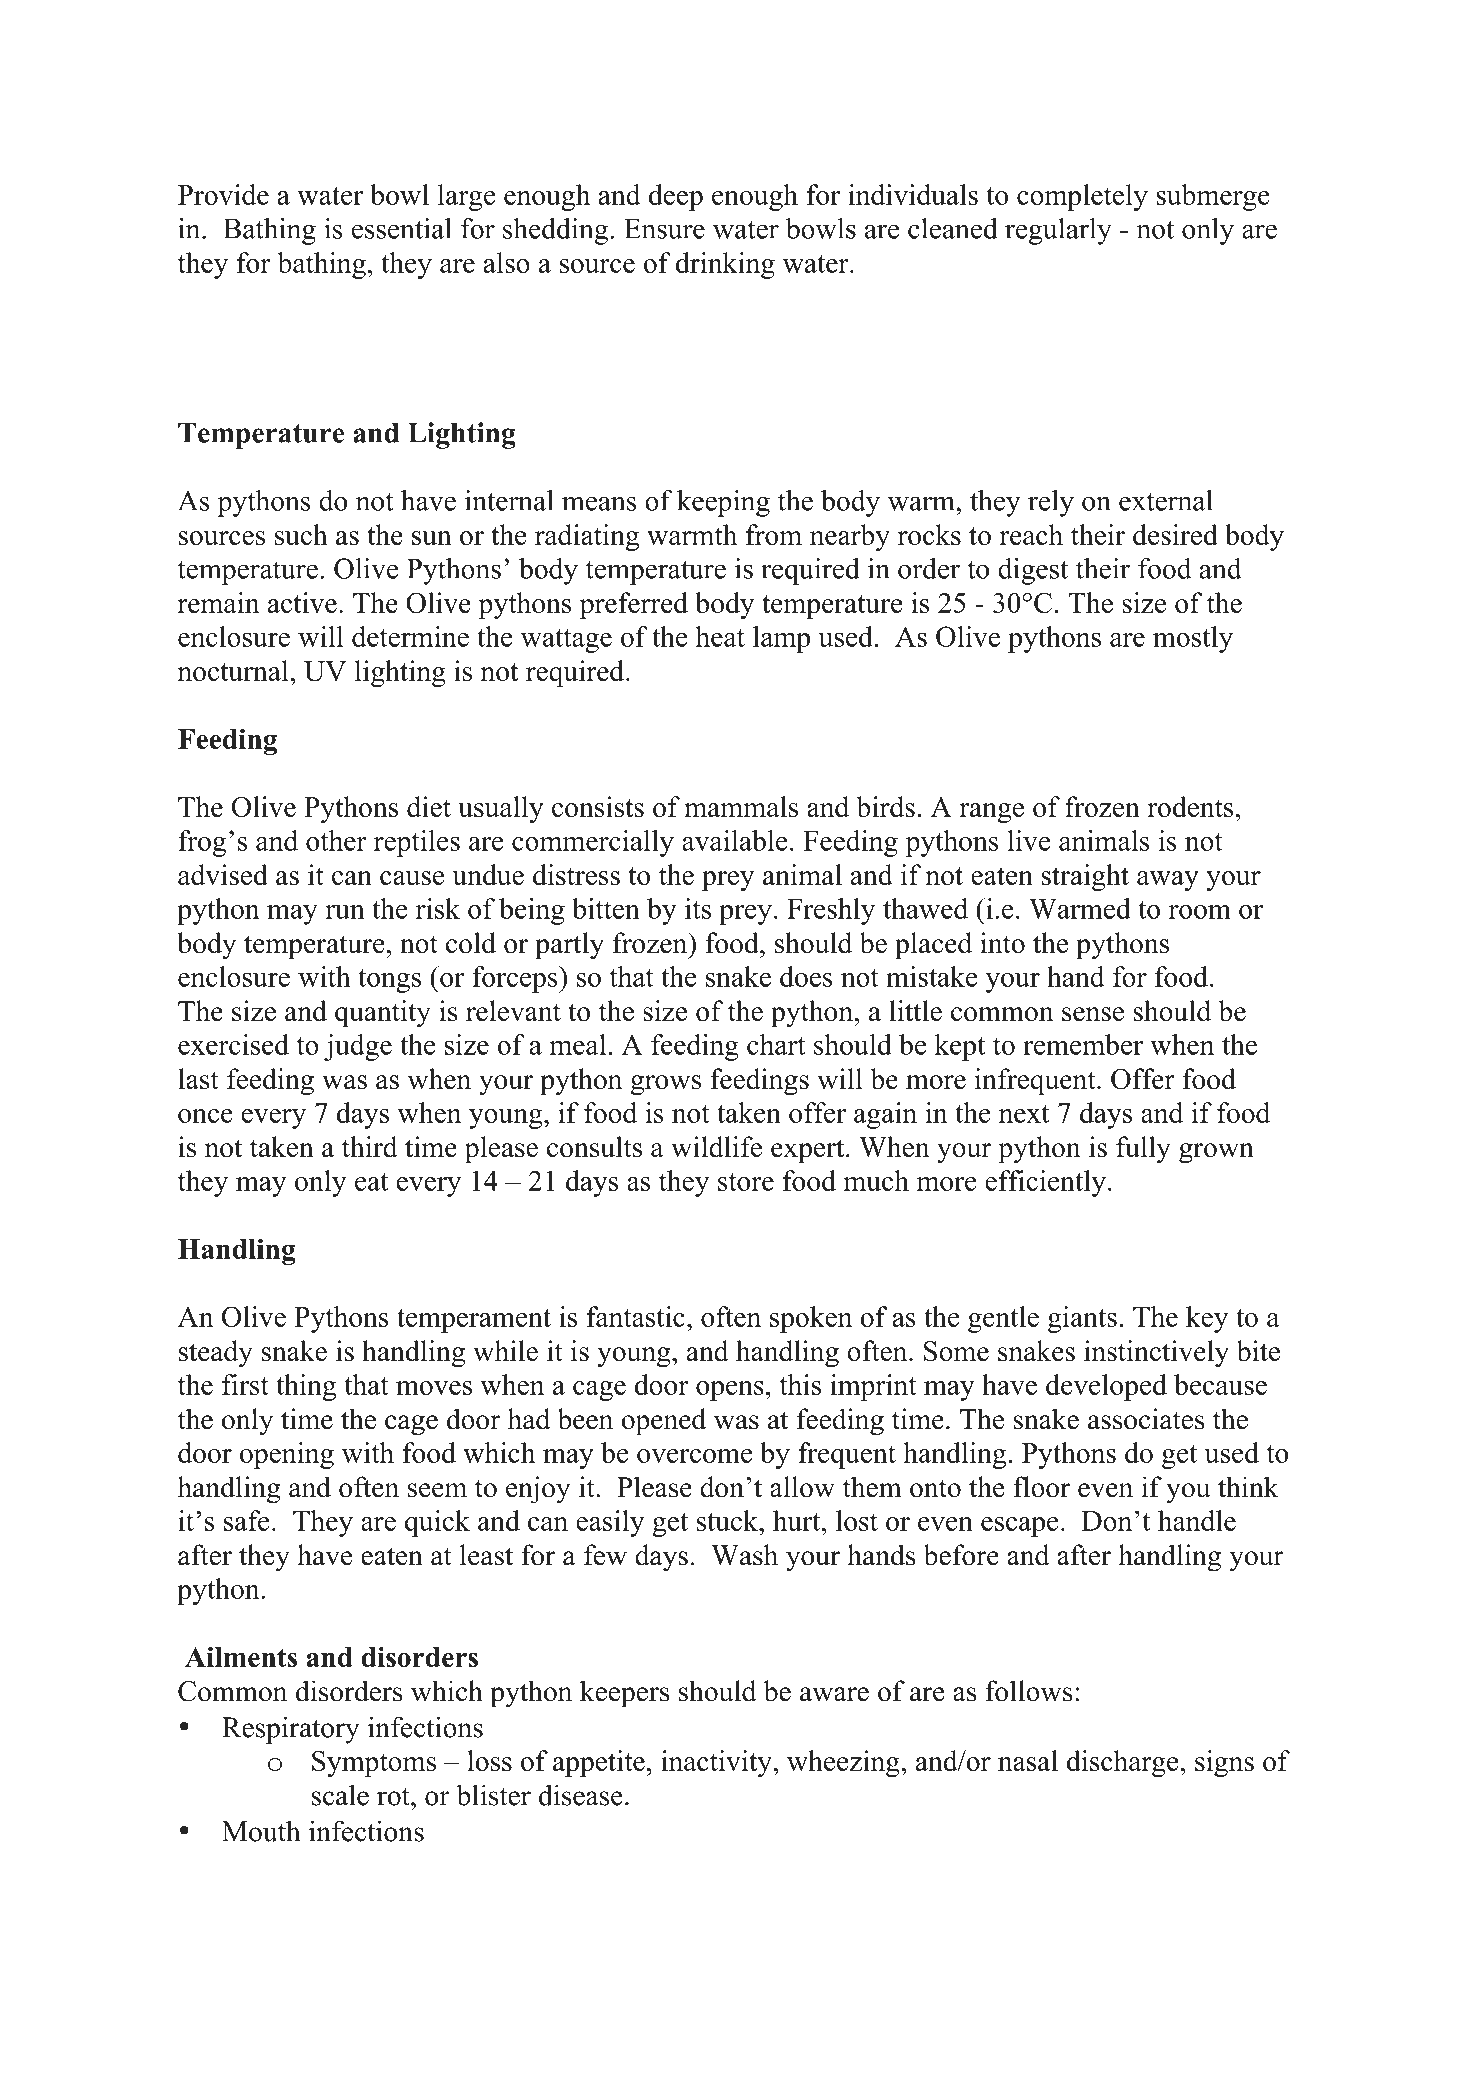 Image resolution: width=1466 pixels, height=2075 pixels. Describe the element at coordinates (730, 1391) in the screenshot. I see `opens` at that location.
